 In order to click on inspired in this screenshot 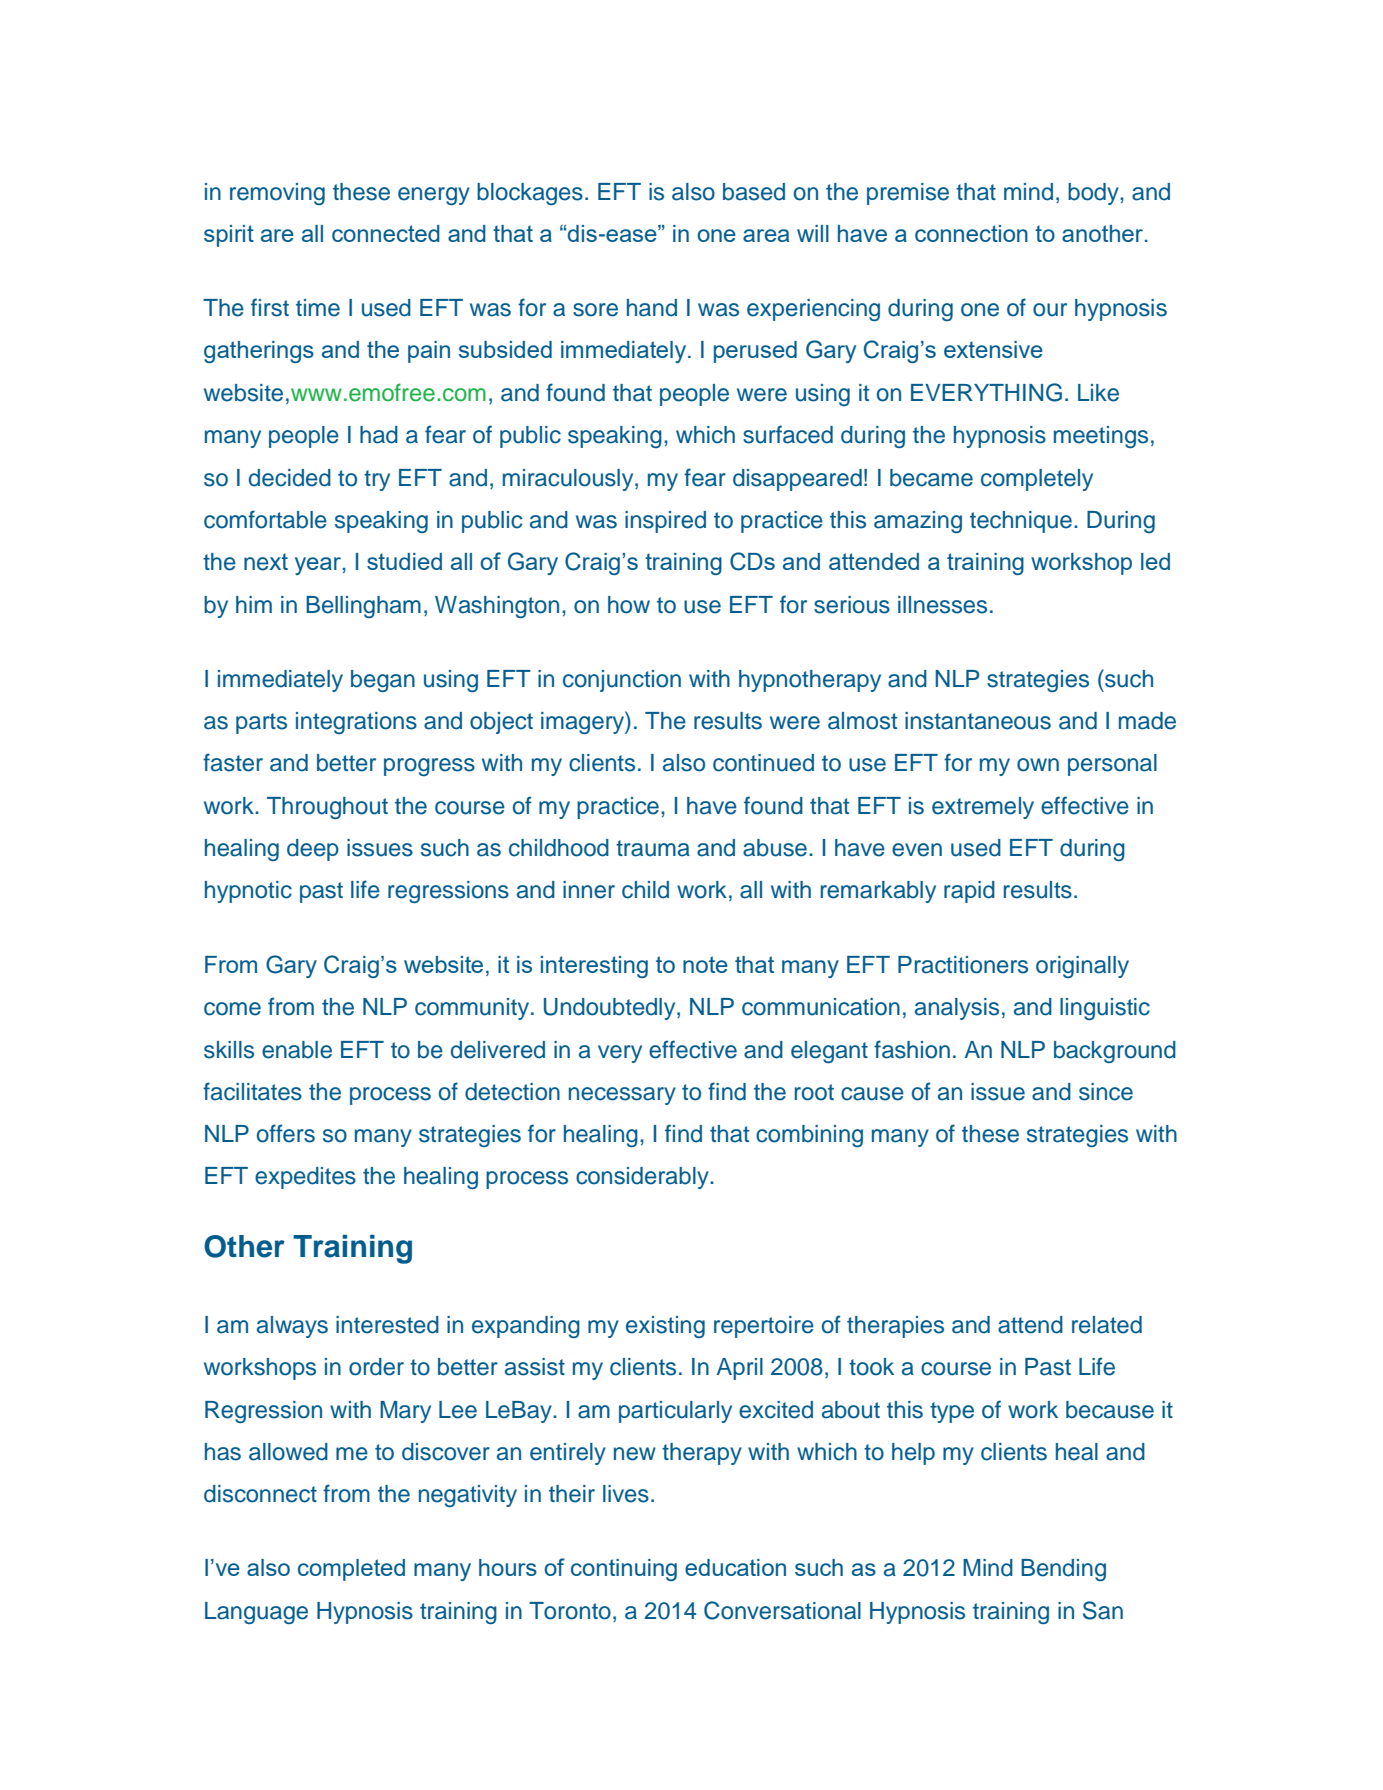, I will do `click(665, 522)`.
